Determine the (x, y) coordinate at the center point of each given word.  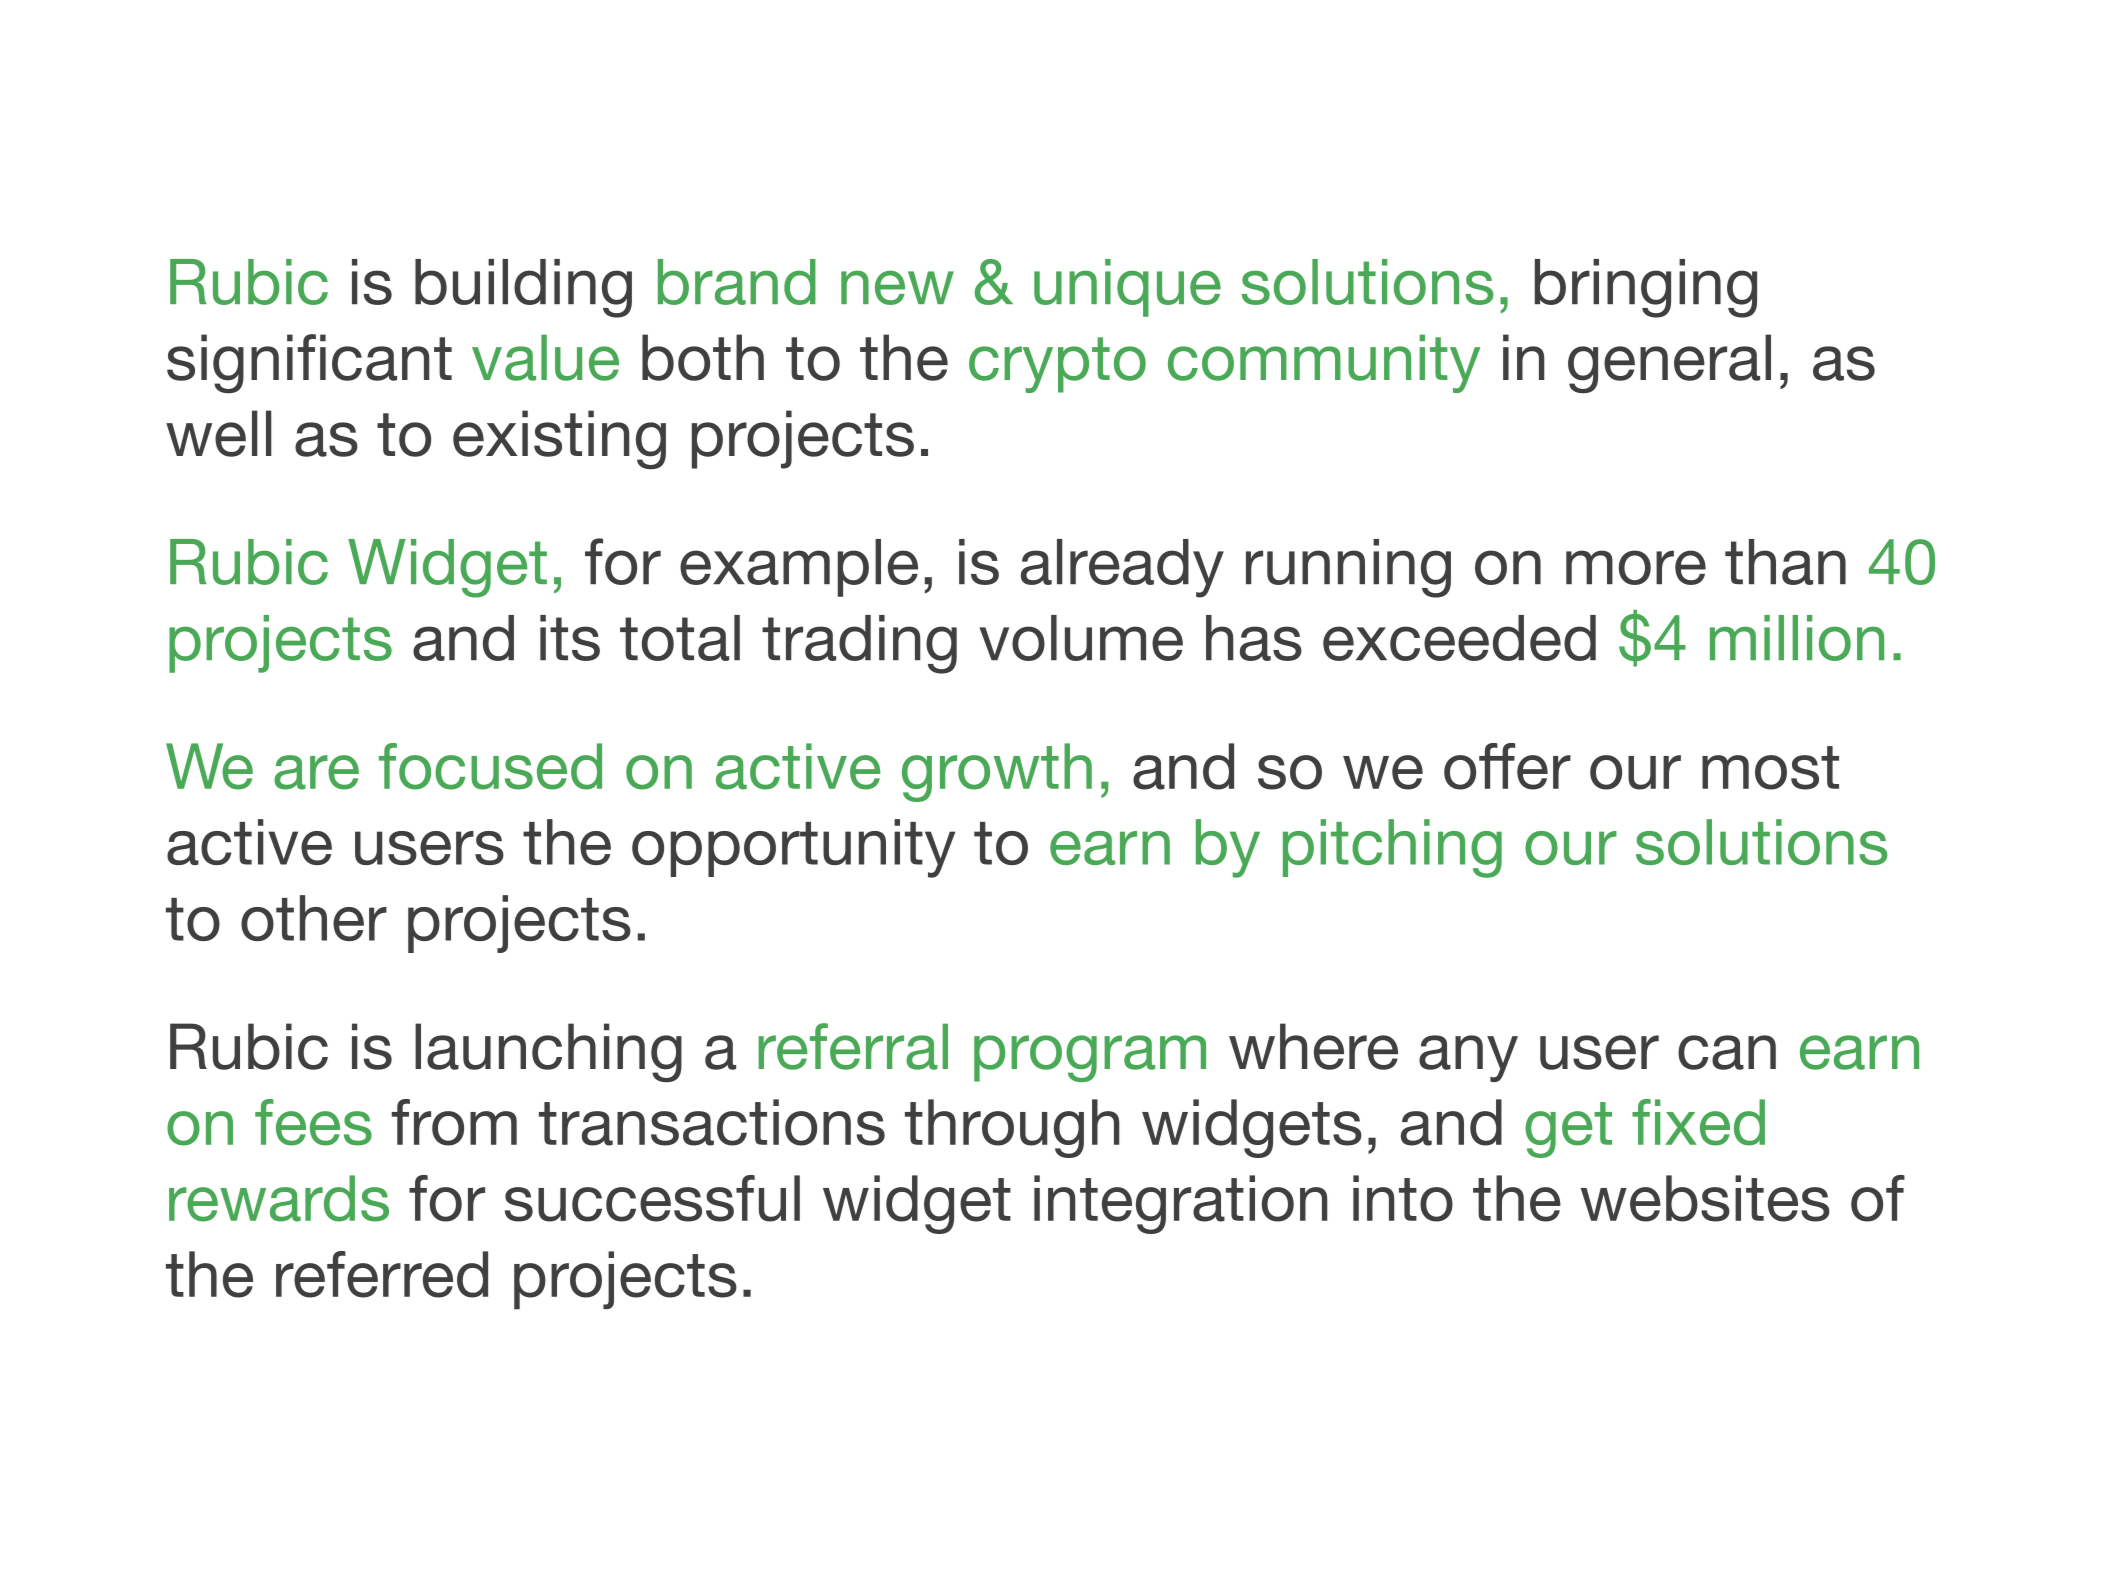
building (523, 288)
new (897, 287)
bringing (1646, 288)
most (1770, 768)
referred (382, 1274)
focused (490, 766)
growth (997, 772)
